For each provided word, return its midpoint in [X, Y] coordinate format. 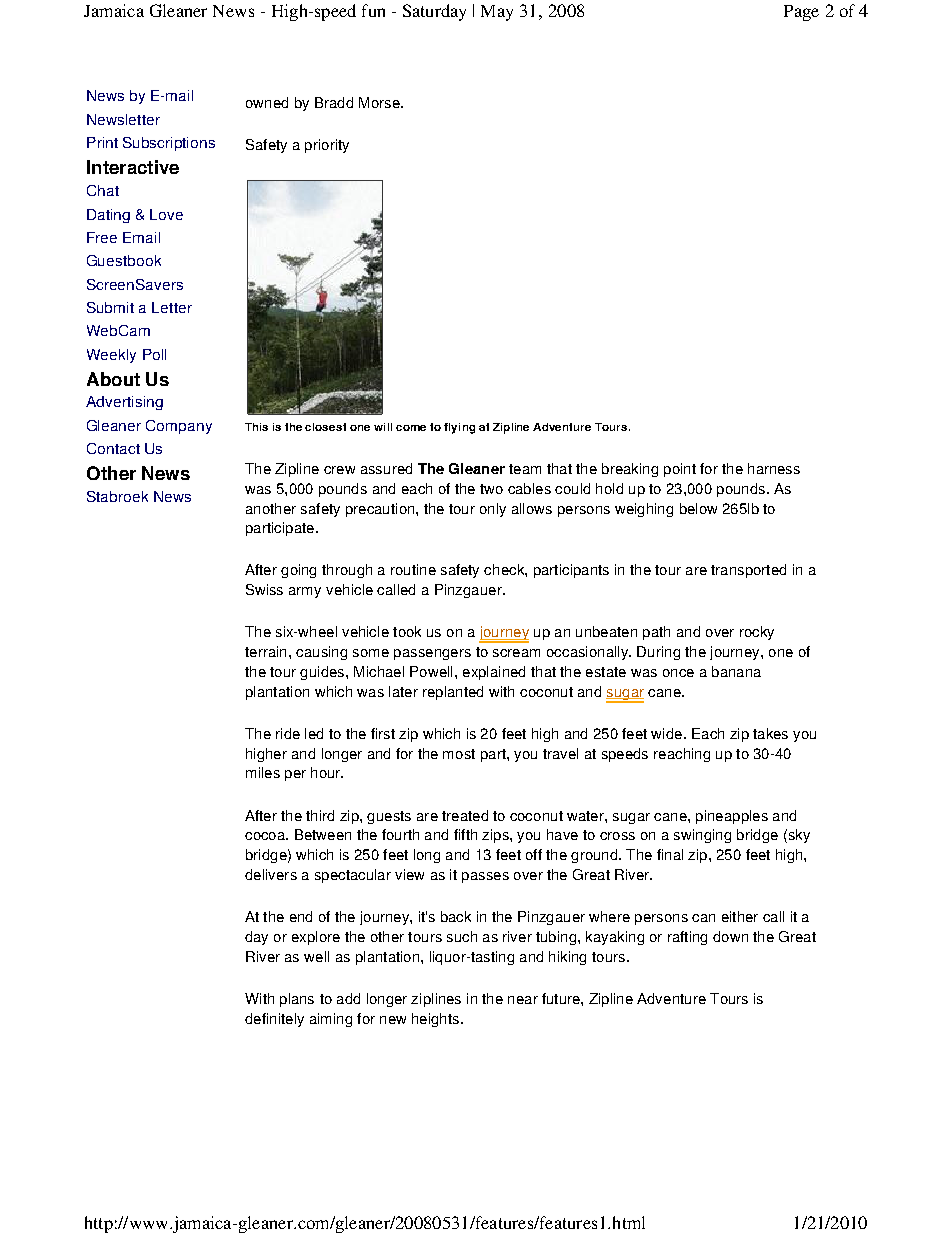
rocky [757, 633]
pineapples [732, 817]
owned [267, 102]
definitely [274, 1020]
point [680, 470]
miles [263, 772]
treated [465, 815]
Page [801, 13]
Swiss [264, 589]
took [407, 631]
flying [459, 428]
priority [327, 146]
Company [179, 427]
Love [166, 214]
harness [774, 468]
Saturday [434, 12]
